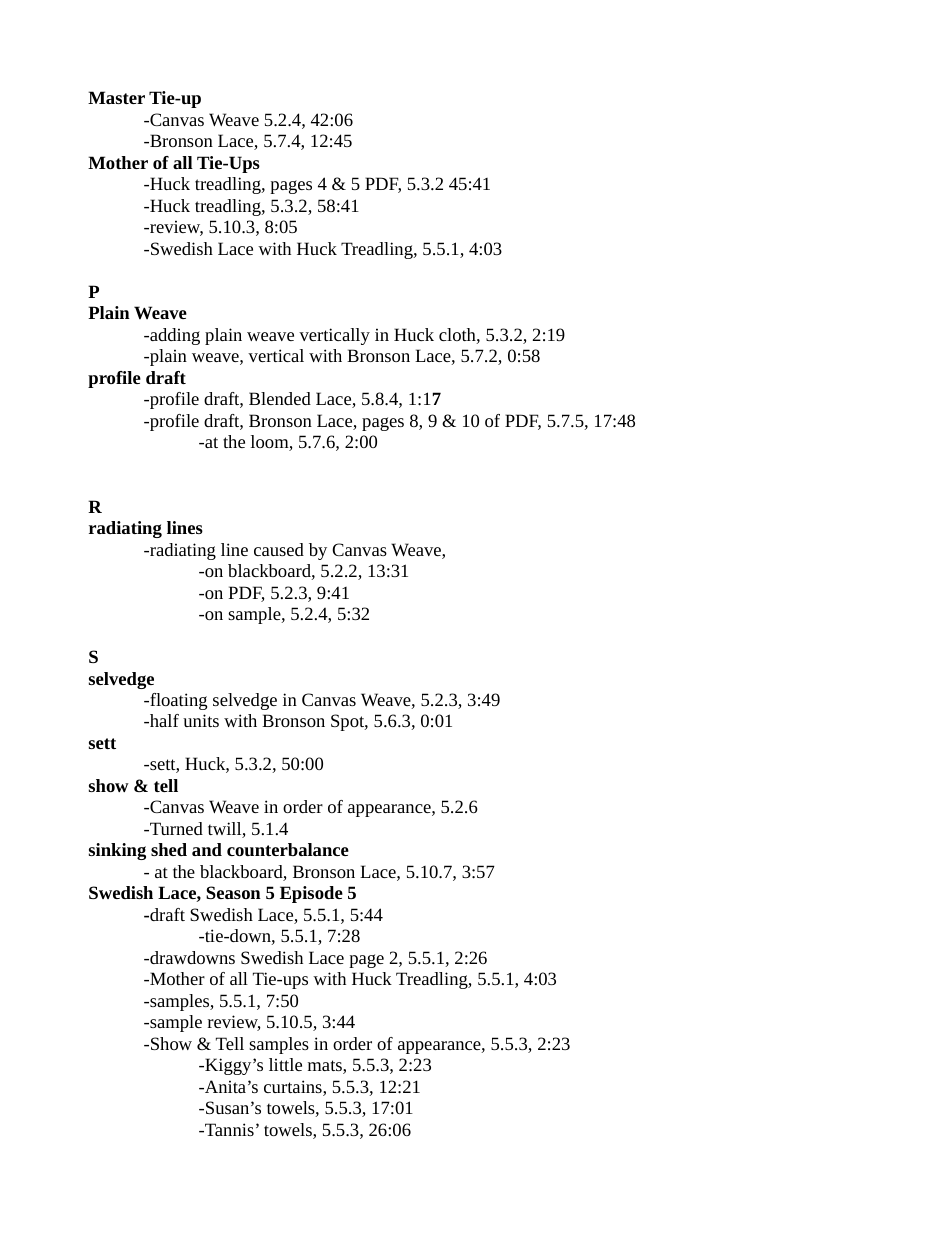 This image has width=952, height=1233. I want to click on Master, so click(116, 97).
